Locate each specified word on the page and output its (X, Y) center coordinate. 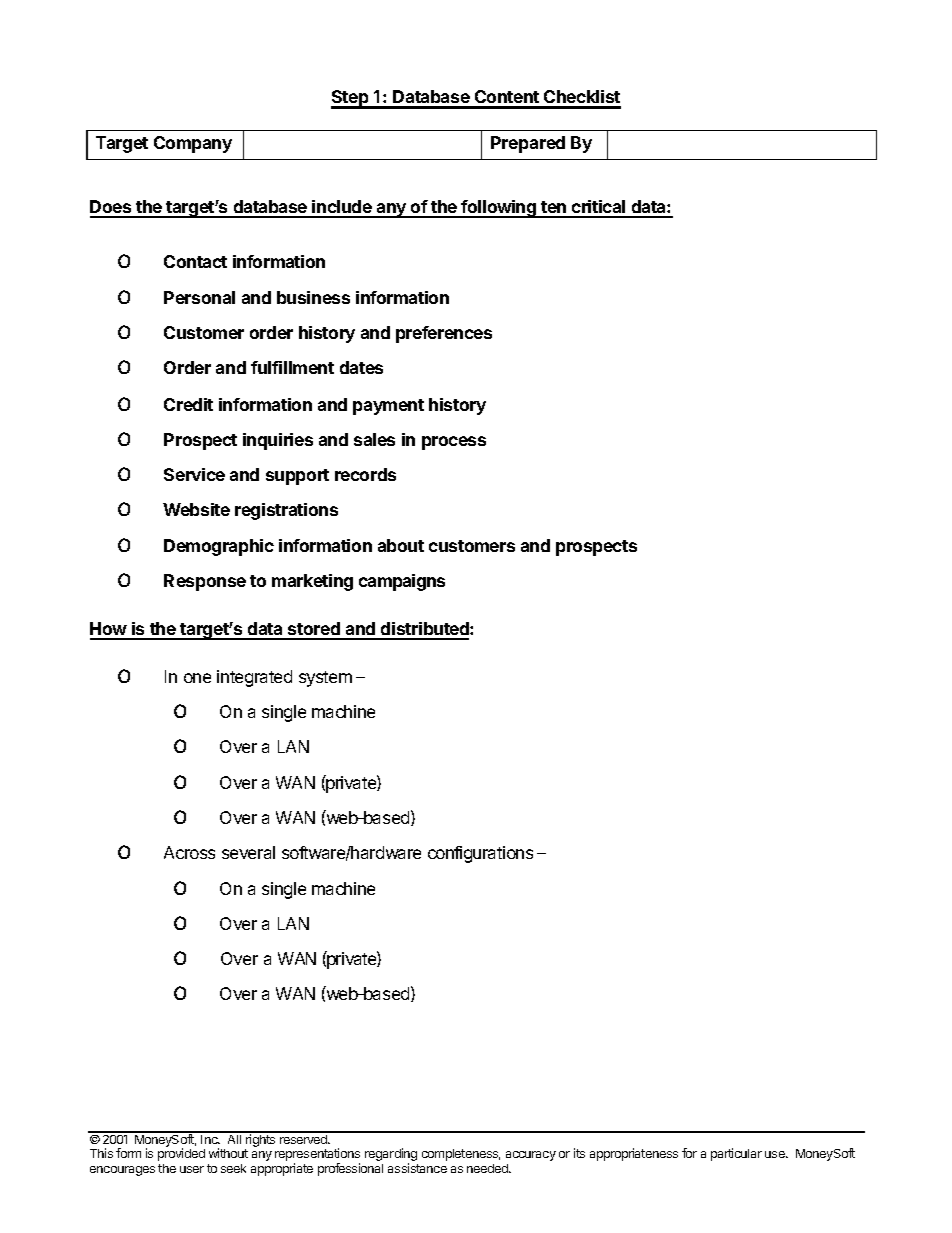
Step (351, 99)
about (401, 545)
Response (205, 582)
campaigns (402, 582)
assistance (417, 1168)
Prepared (528, 144)
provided (181, 1154)
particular (736, 1154)
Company (193, 144)
